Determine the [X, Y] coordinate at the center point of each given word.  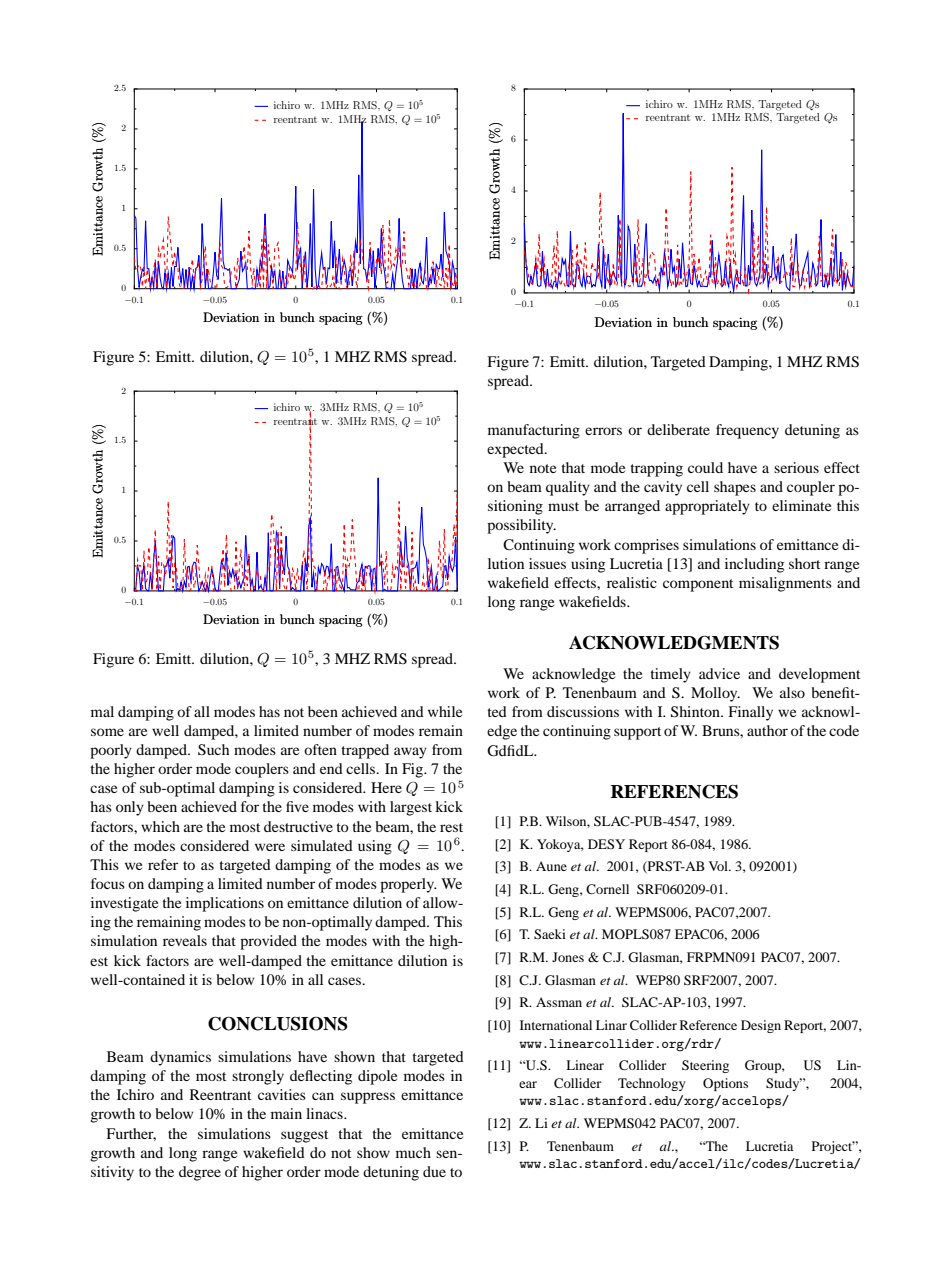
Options [725, 1084]
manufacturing [534, 431]
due [434, 1171]
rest [451, 827]
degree [200, 1173]
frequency [747, 431]
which [160, 826]
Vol [719, 866]
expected [516, 450]
